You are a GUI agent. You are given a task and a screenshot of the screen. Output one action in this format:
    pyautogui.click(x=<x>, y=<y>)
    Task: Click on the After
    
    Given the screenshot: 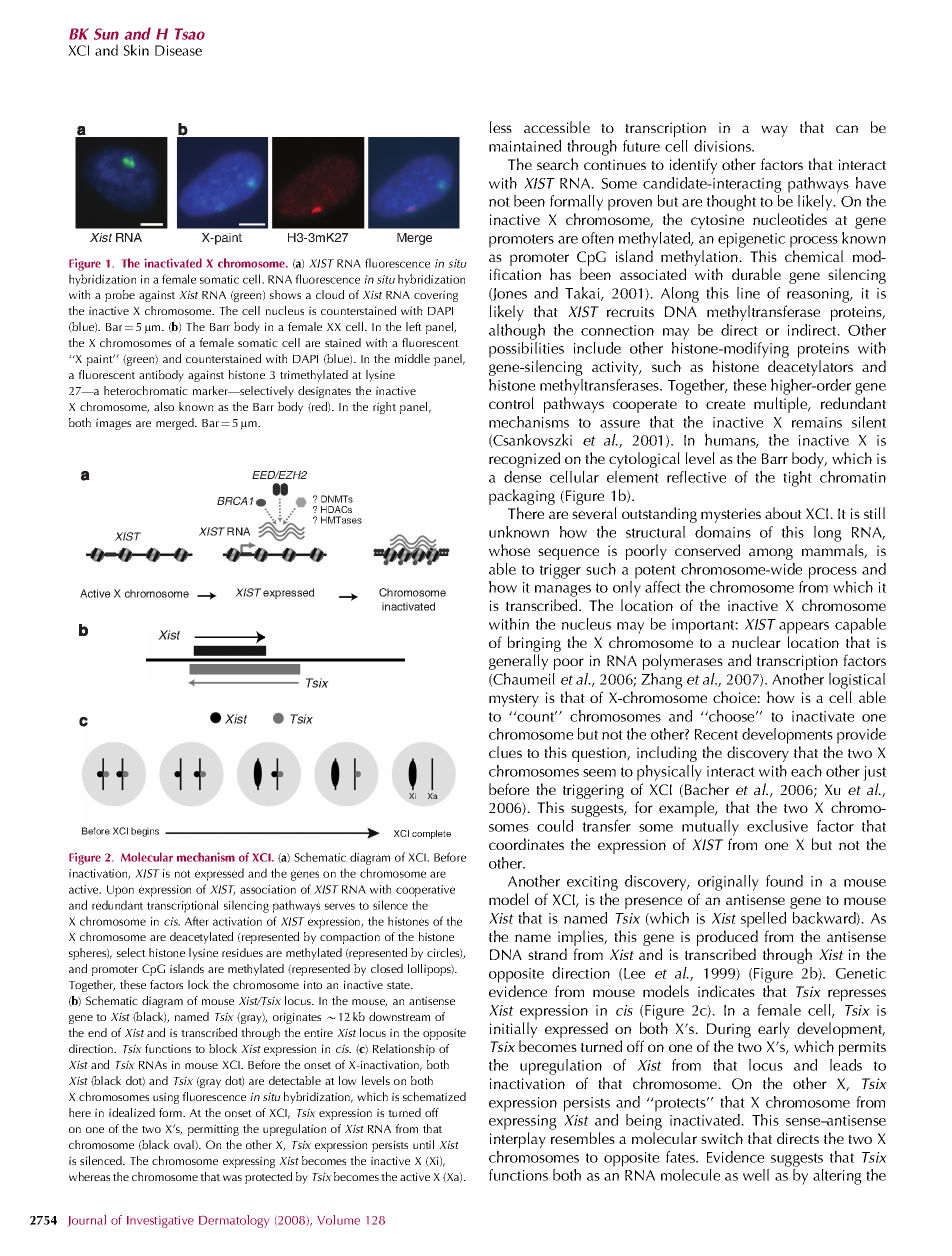 What is the action you would take?
    pyautogui.click(x=197, y=921)
